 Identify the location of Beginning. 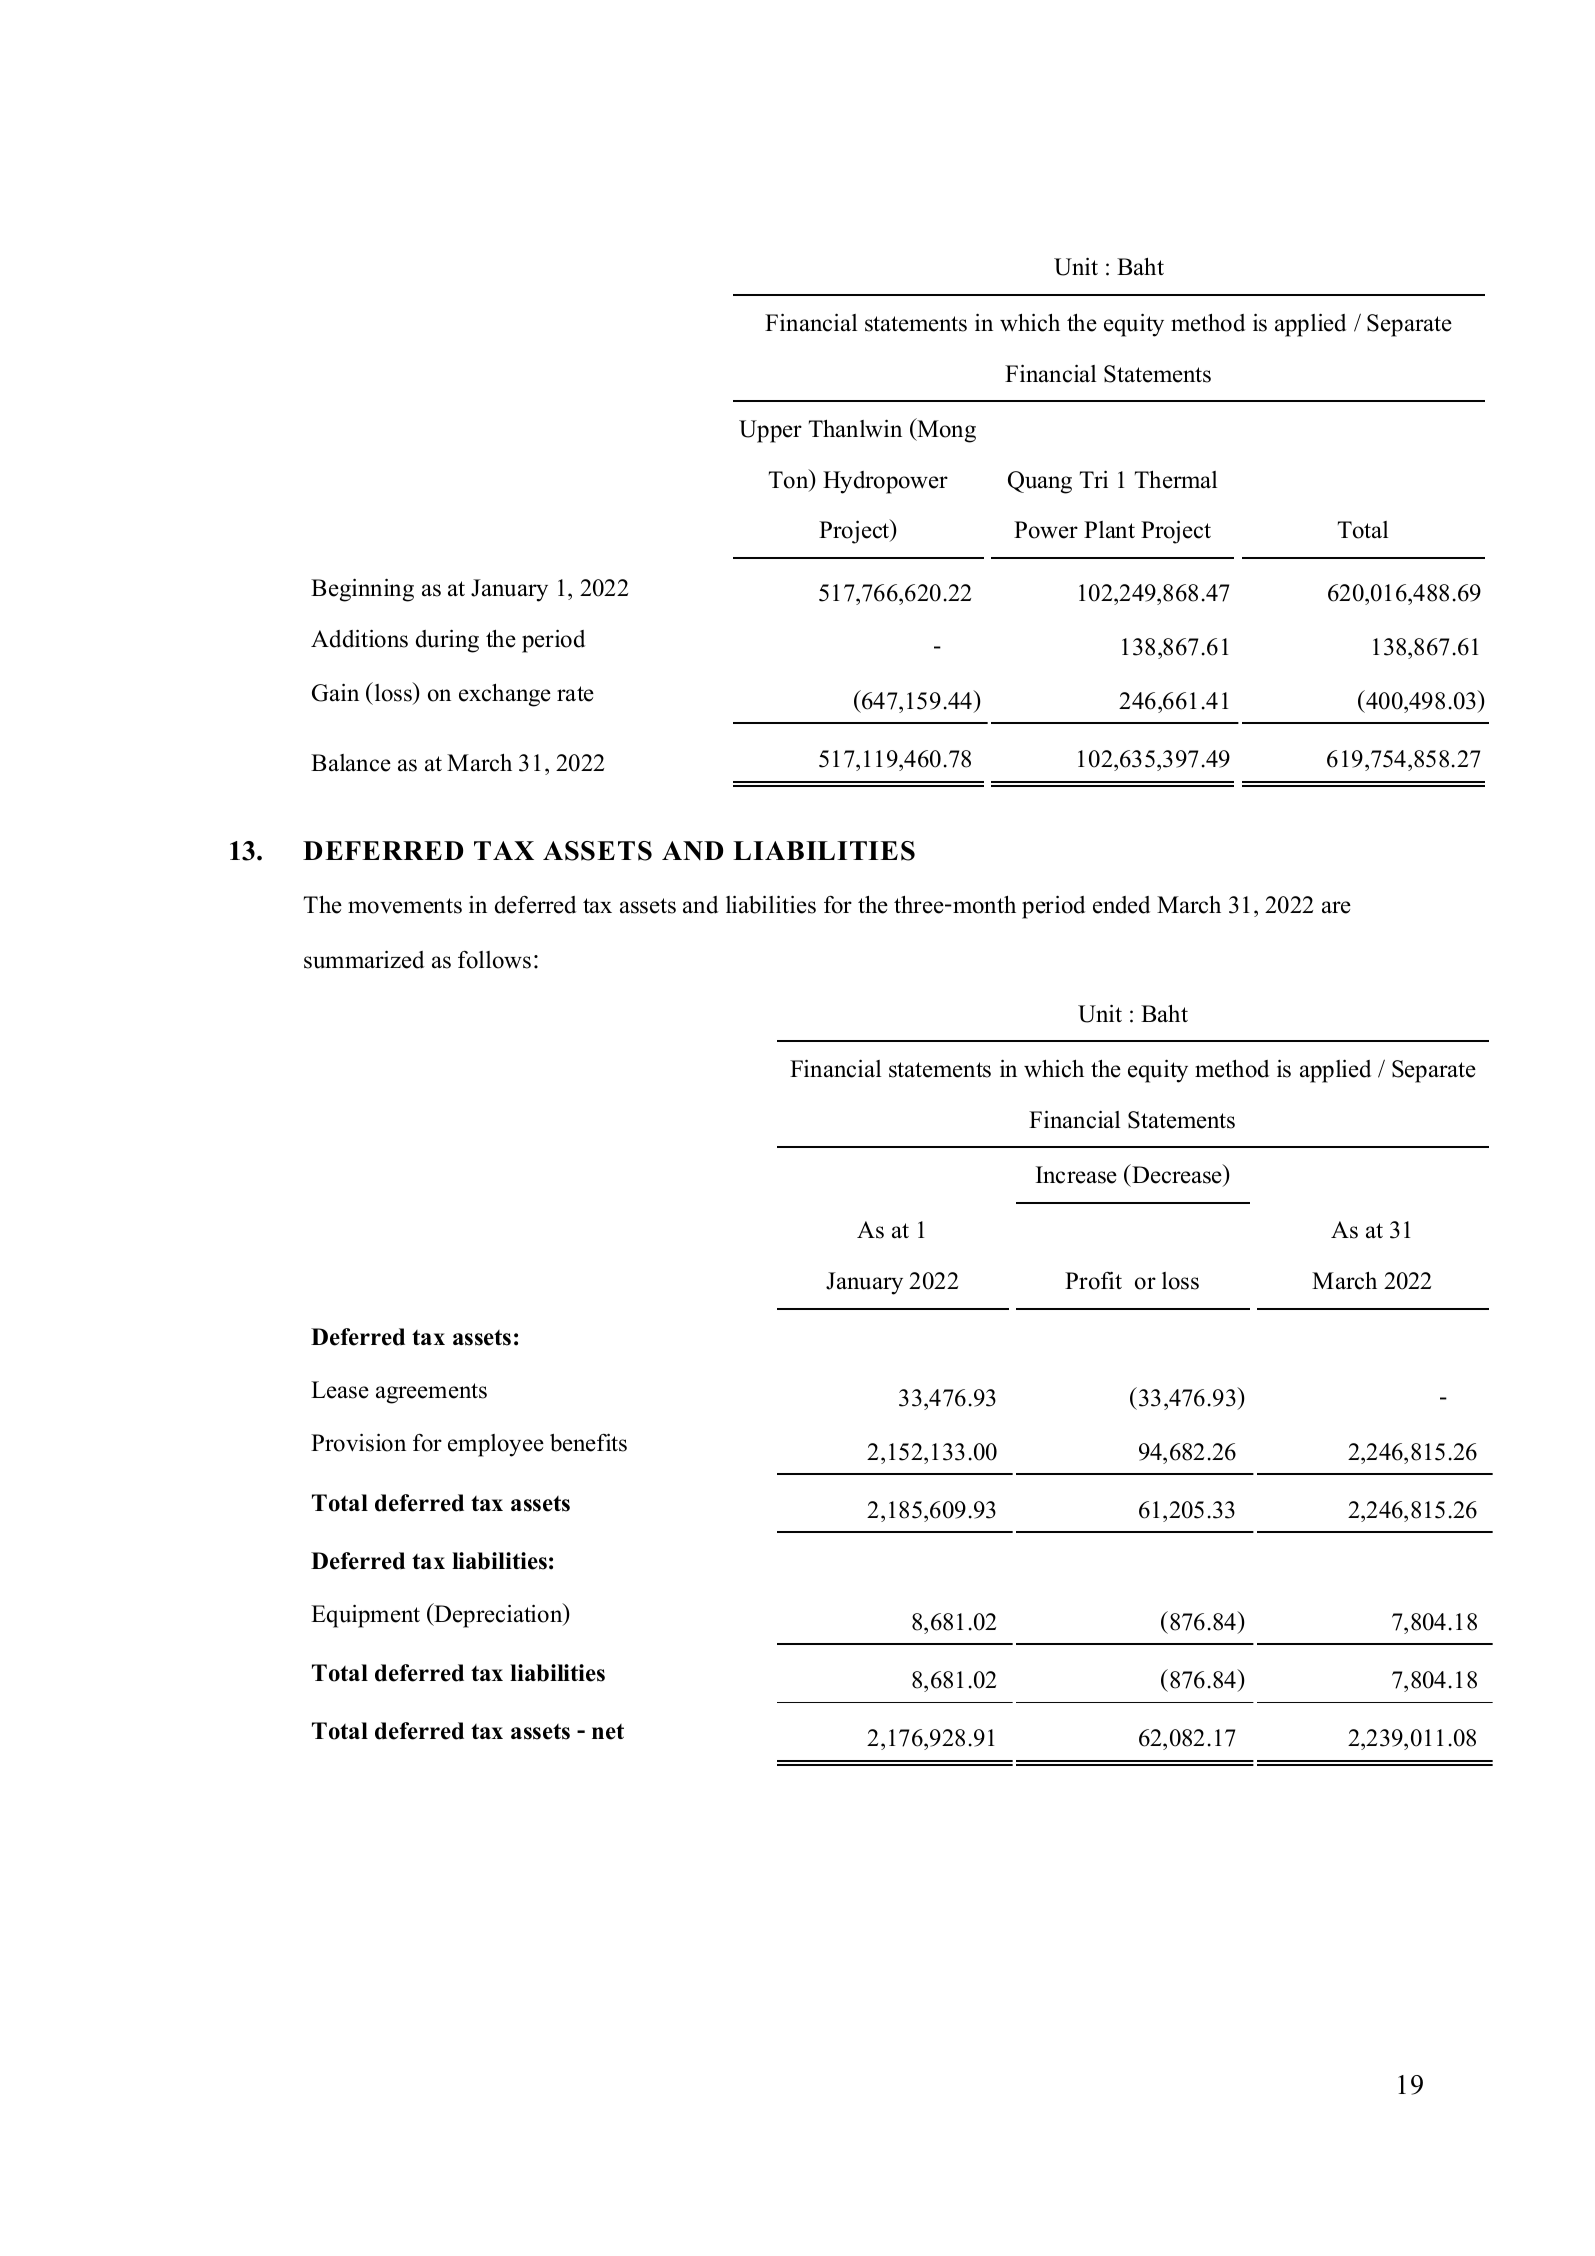
(362, 590).
